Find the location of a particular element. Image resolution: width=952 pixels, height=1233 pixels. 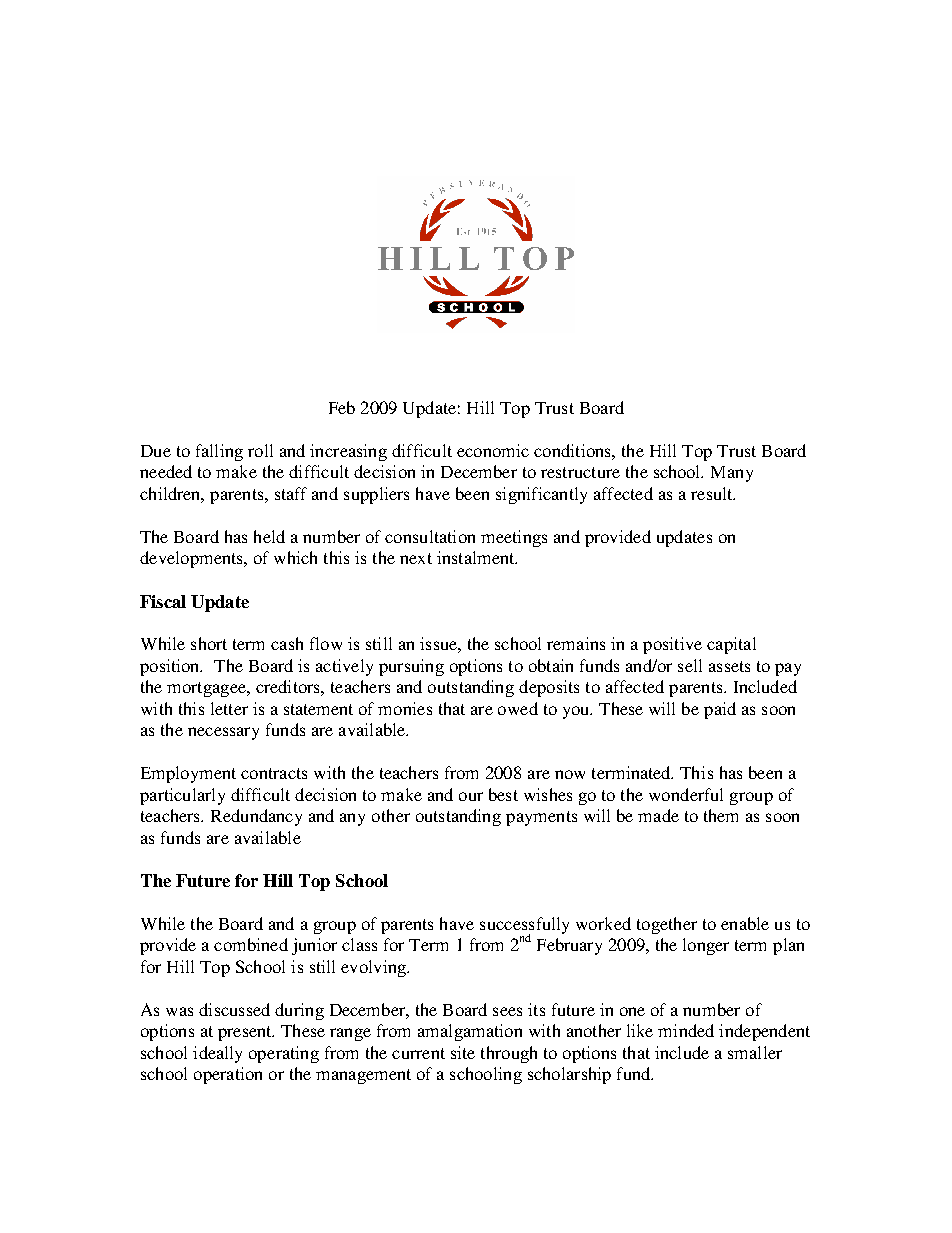

site is located at coordinates (463, 1052).
